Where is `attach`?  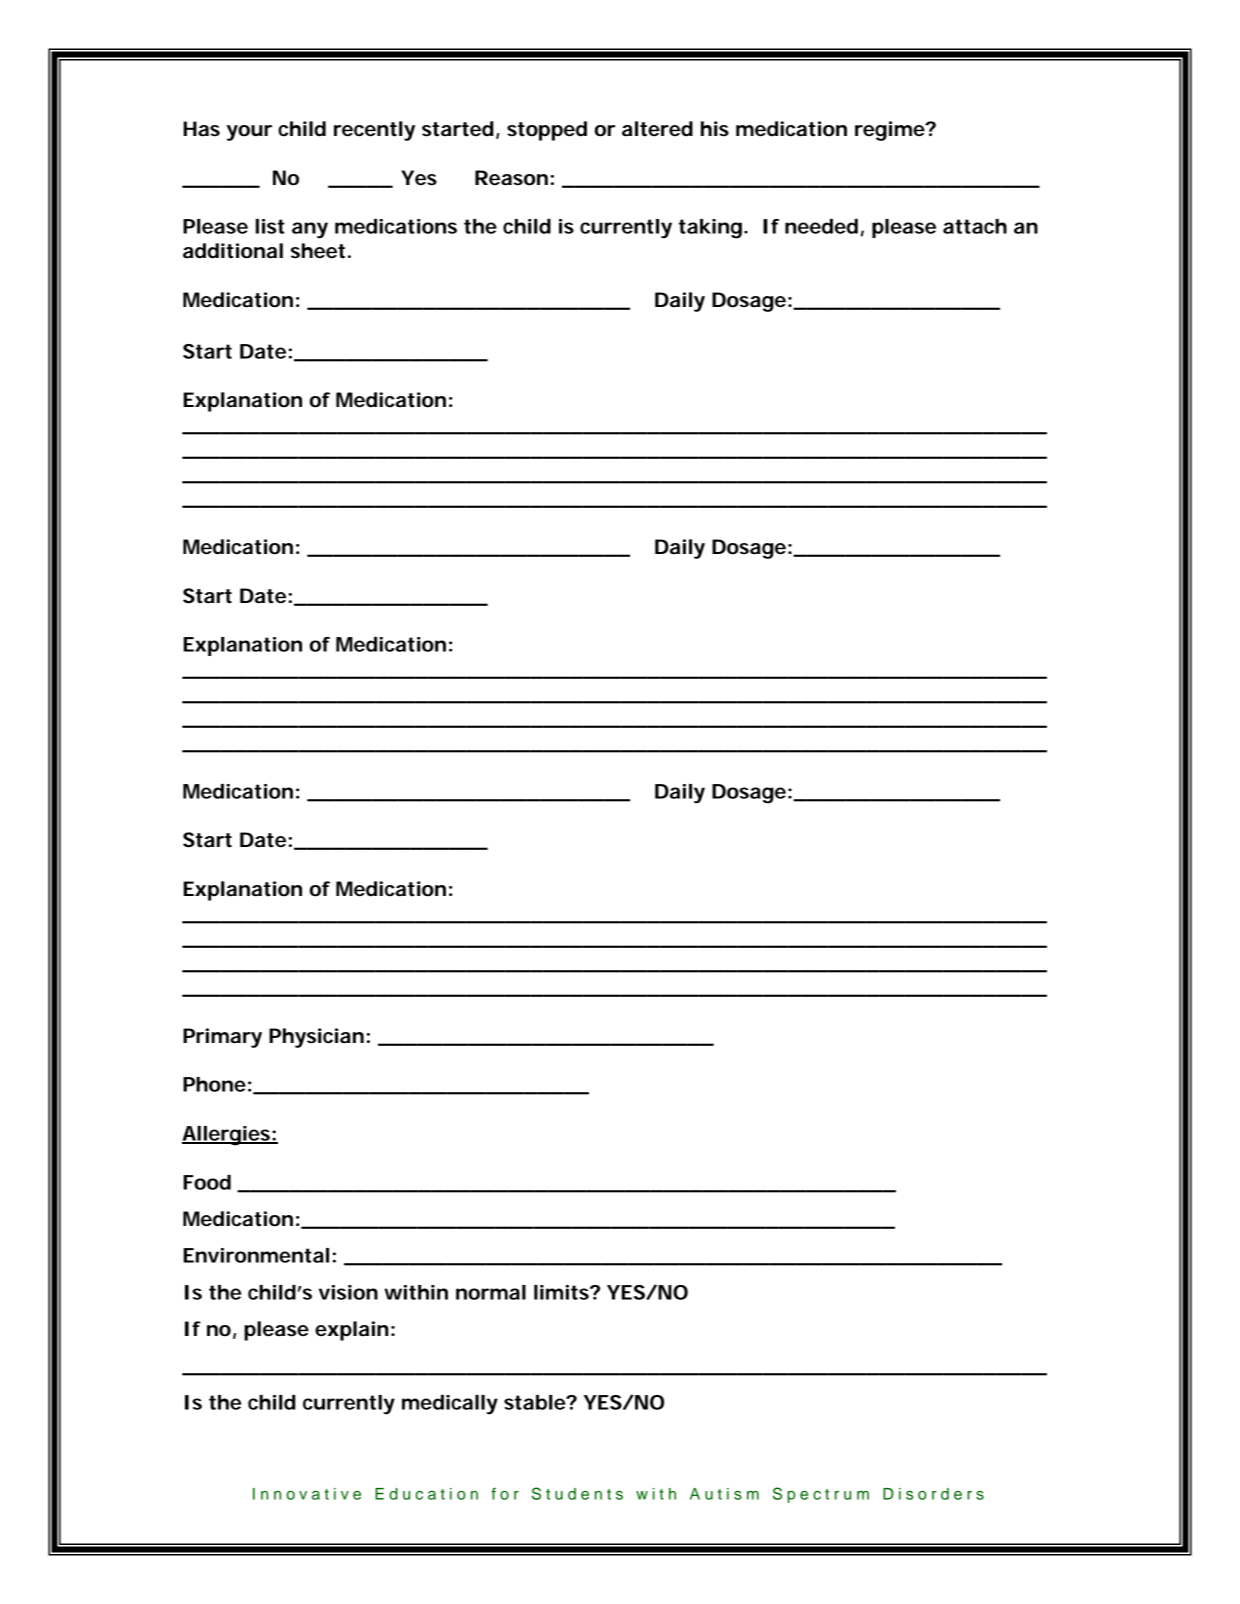 attach is located at coordinates (975, 226).
